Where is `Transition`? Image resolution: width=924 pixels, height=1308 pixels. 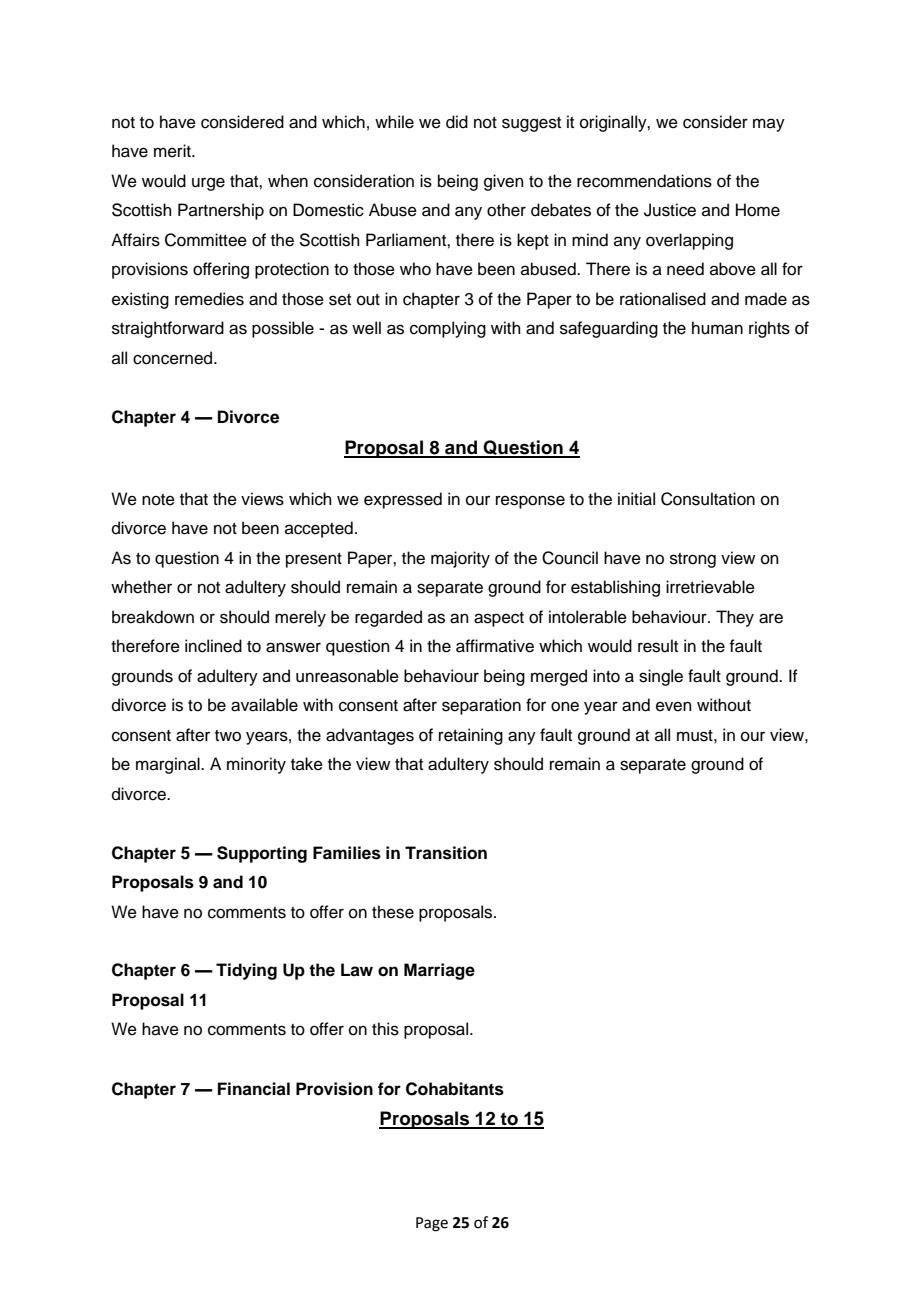 Transition is located at coordinates (446, 853).
